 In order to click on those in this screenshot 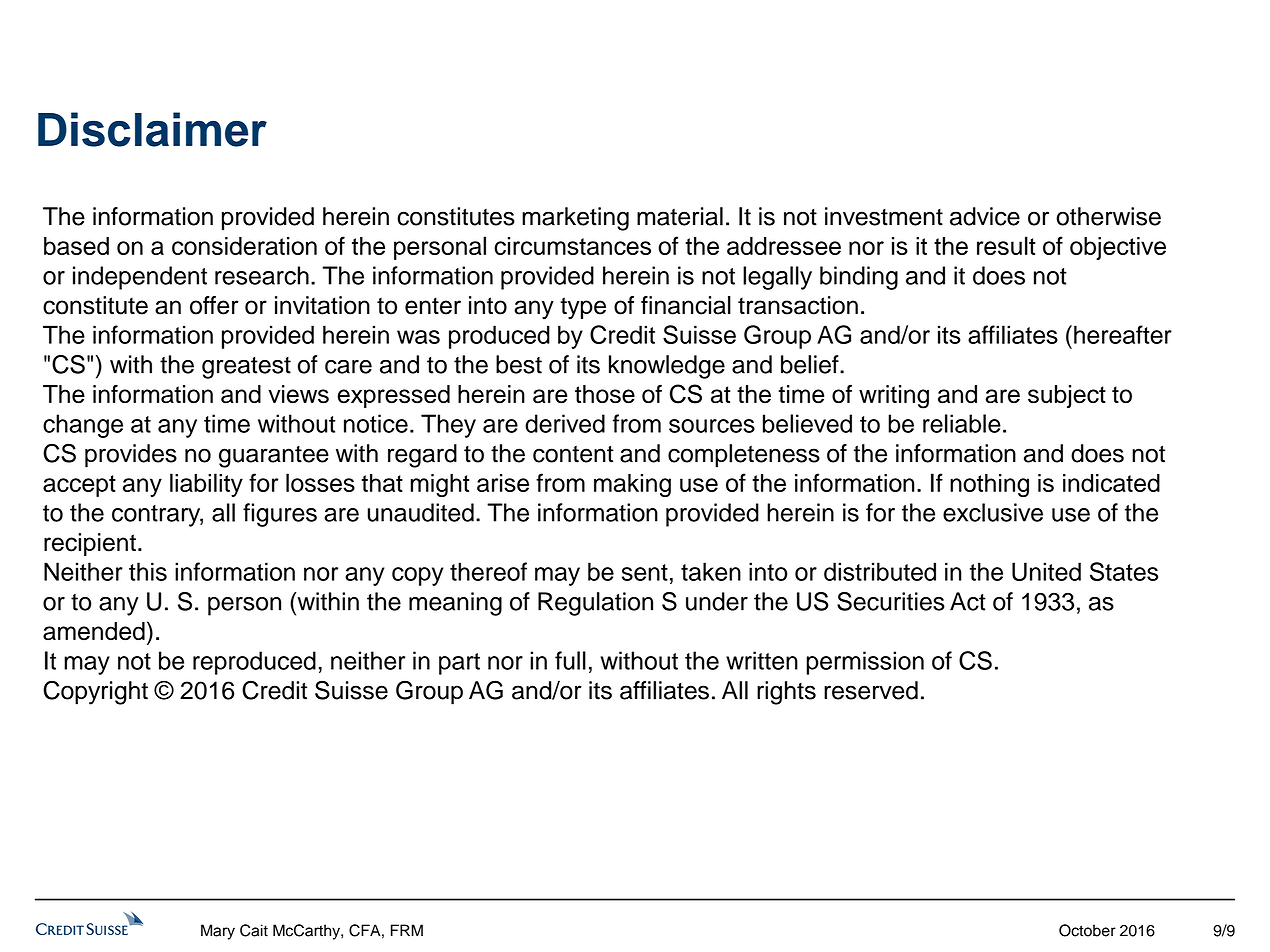, I will do `click(605, 394)`.
